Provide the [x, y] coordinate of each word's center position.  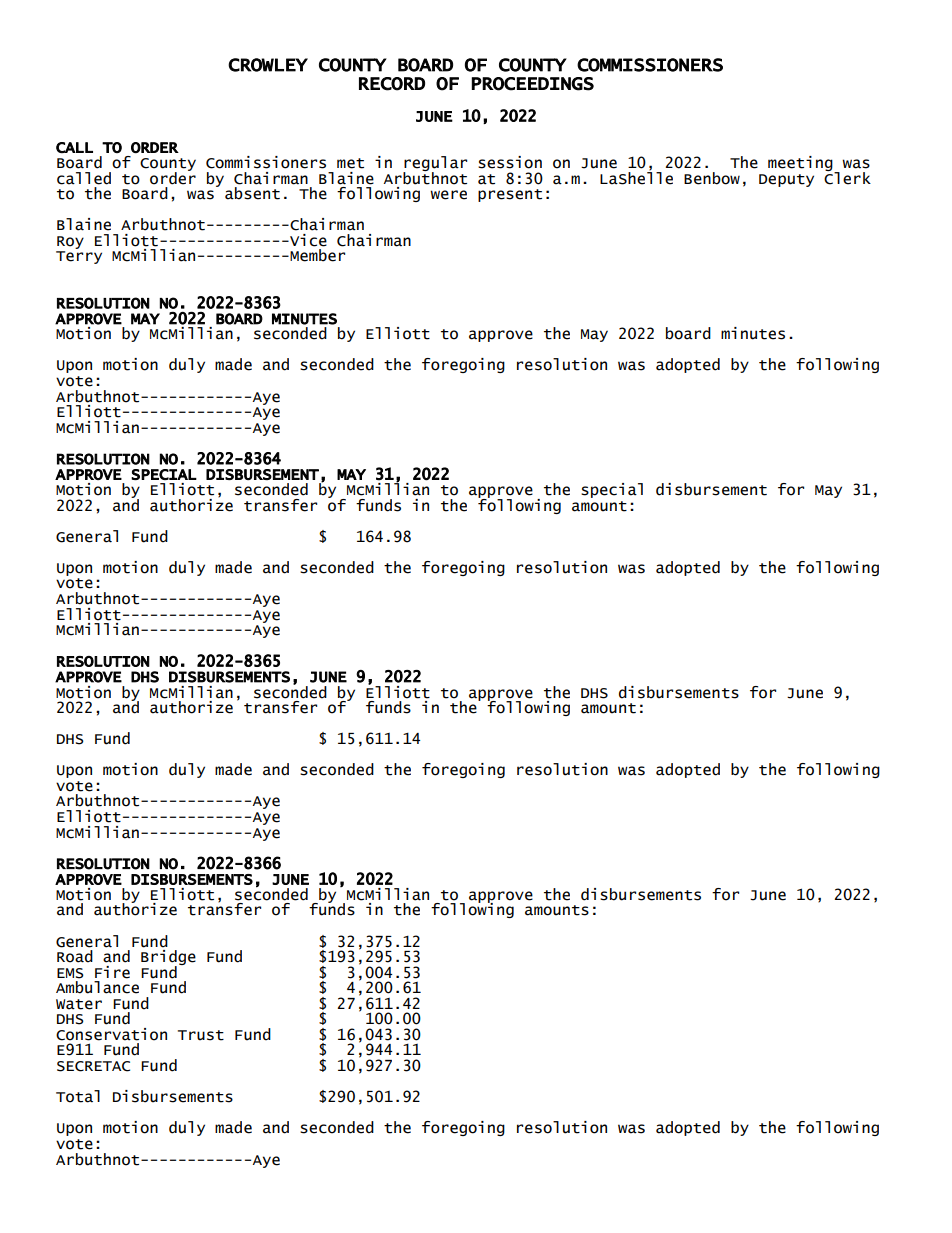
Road [75, 956]
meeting [801, 164]
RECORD [392, 84]
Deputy [786, 180]
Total [78, 1096]
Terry [79, 257]
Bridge [168, 959]
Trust [201, 1035]
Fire [112, 972]
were [448, 195]
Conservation [111, 1034]
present [510, 195]
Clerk [847, 177]
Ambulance [97, 987]
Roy [70, 242]
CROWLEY [268, 65]
